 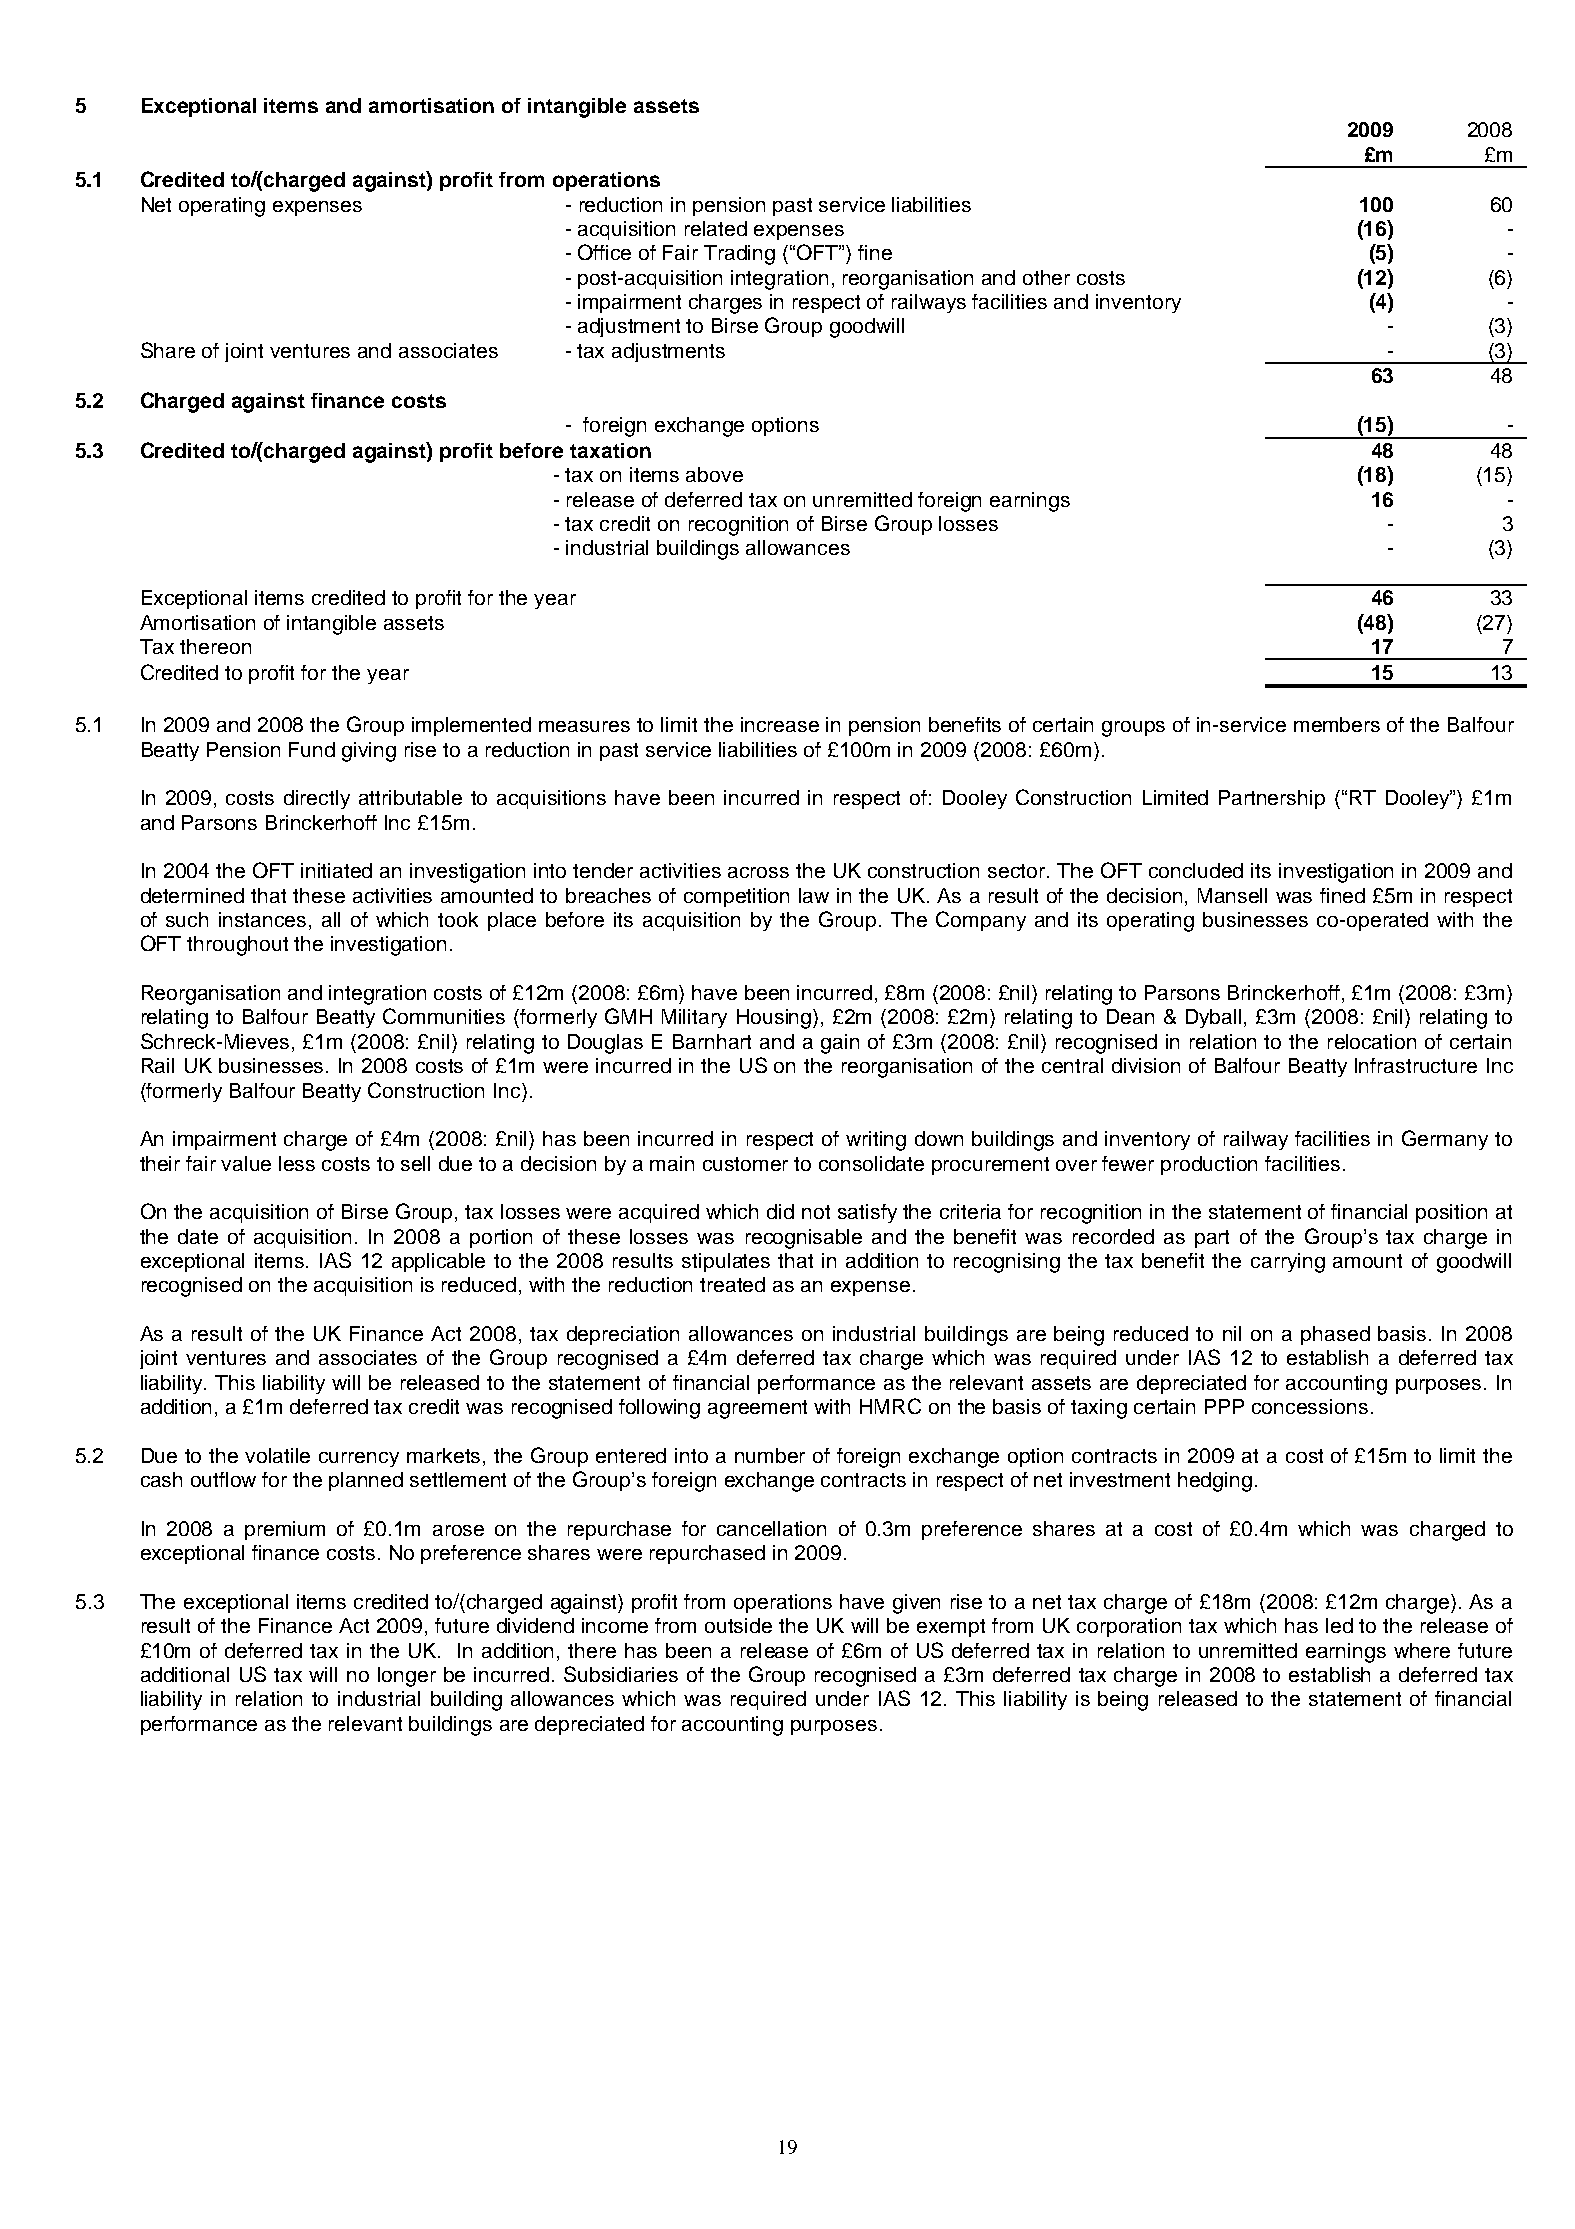 What do you see at coordinates (739, 255) in the document?
I see `Trading` at bounding box center [739, 255].
